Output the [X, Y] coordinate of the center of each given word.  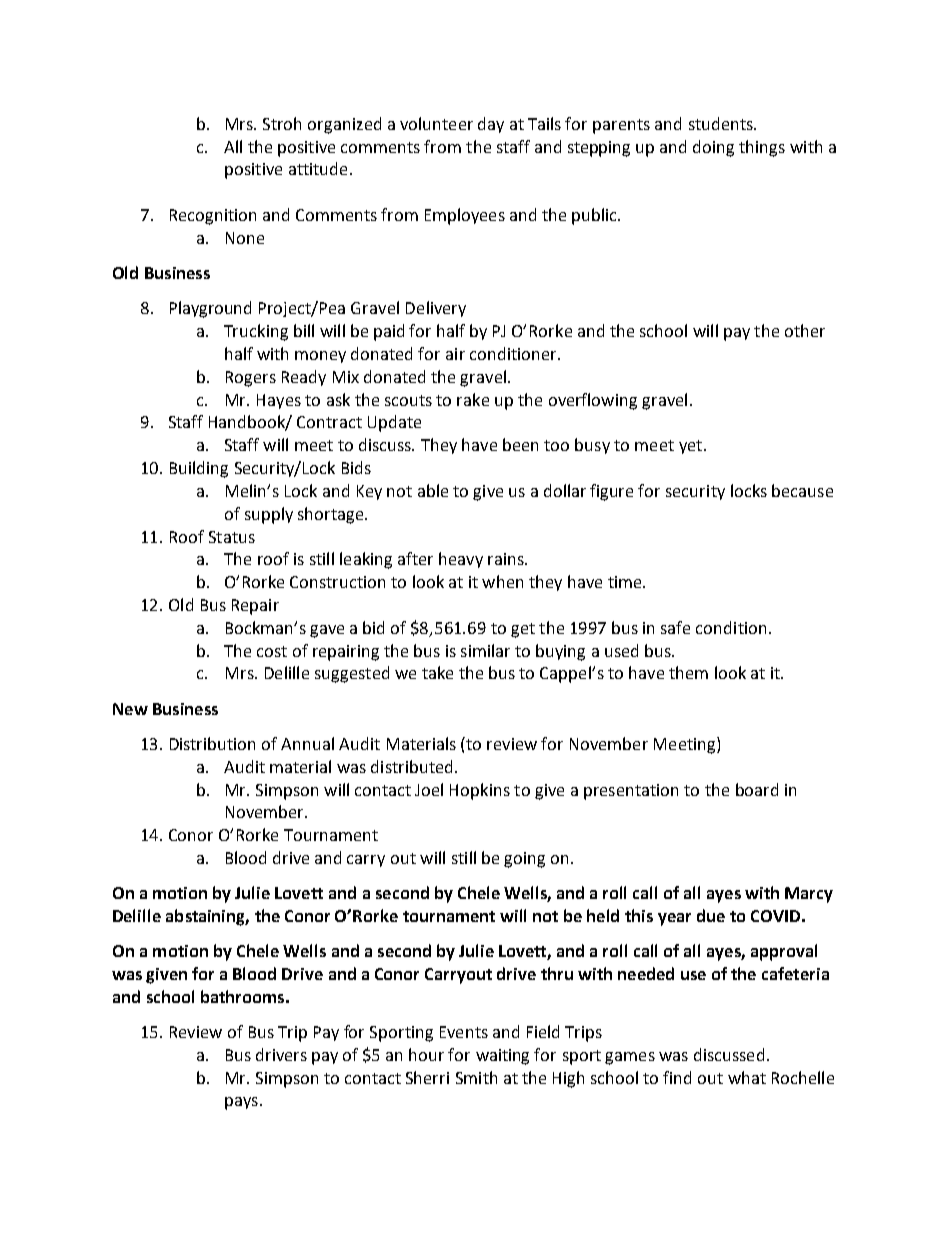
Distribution [212, 743]
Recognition [213, 217]
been [520, 444]
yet [690, 447]
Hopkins [480, 791]
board [757, 789]
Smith [476, 1077]
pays [241, 1103]
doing [713, 148]
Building [199, 469]
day [491, 125]
